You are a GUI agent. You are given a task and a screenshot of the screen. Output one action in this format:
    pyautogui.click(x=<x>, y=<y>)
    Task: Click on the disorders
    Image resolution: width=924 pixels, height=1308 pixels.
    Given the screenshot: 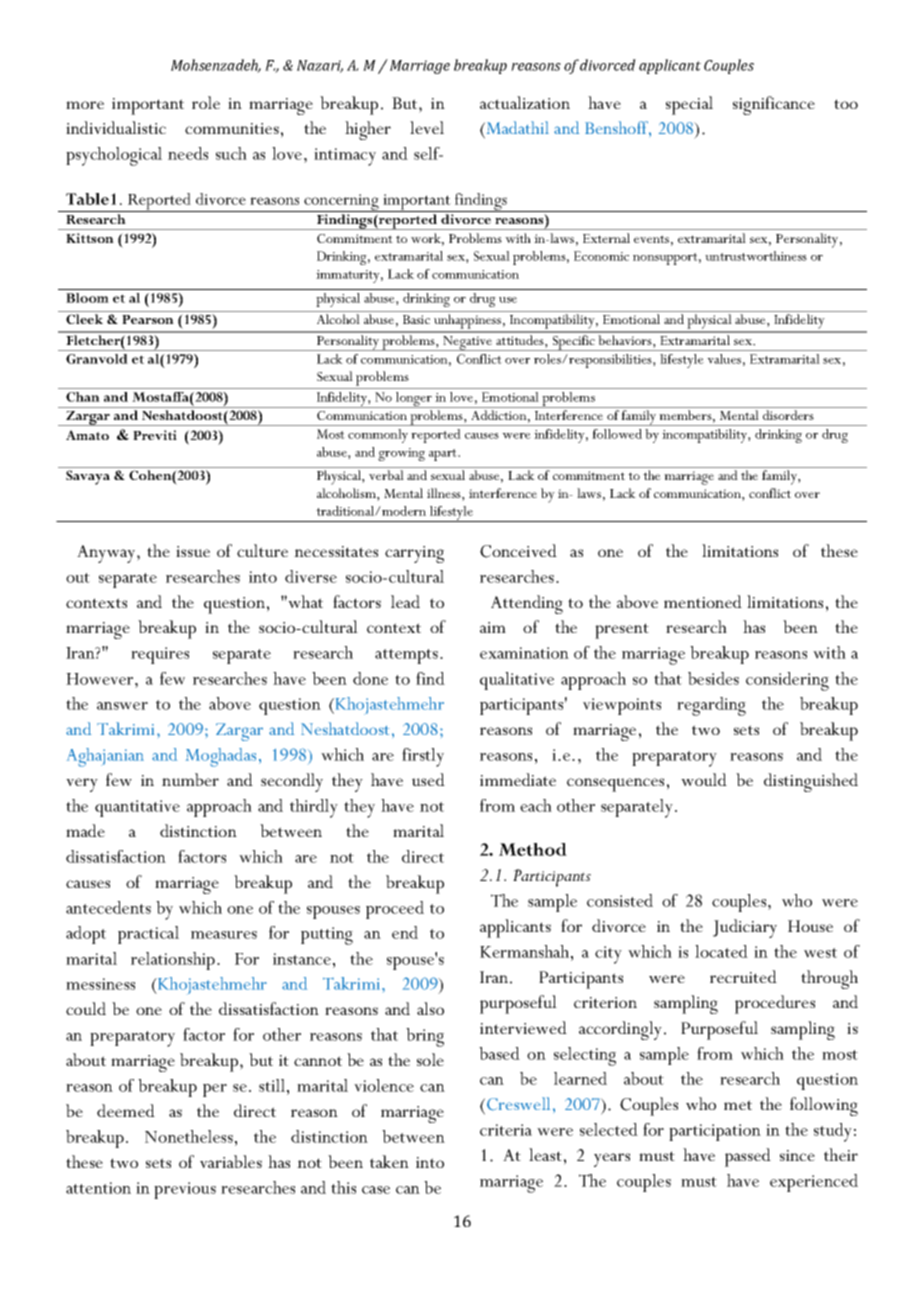 What is the action you would take?
    pyautogui.click(x=788, y=415)
